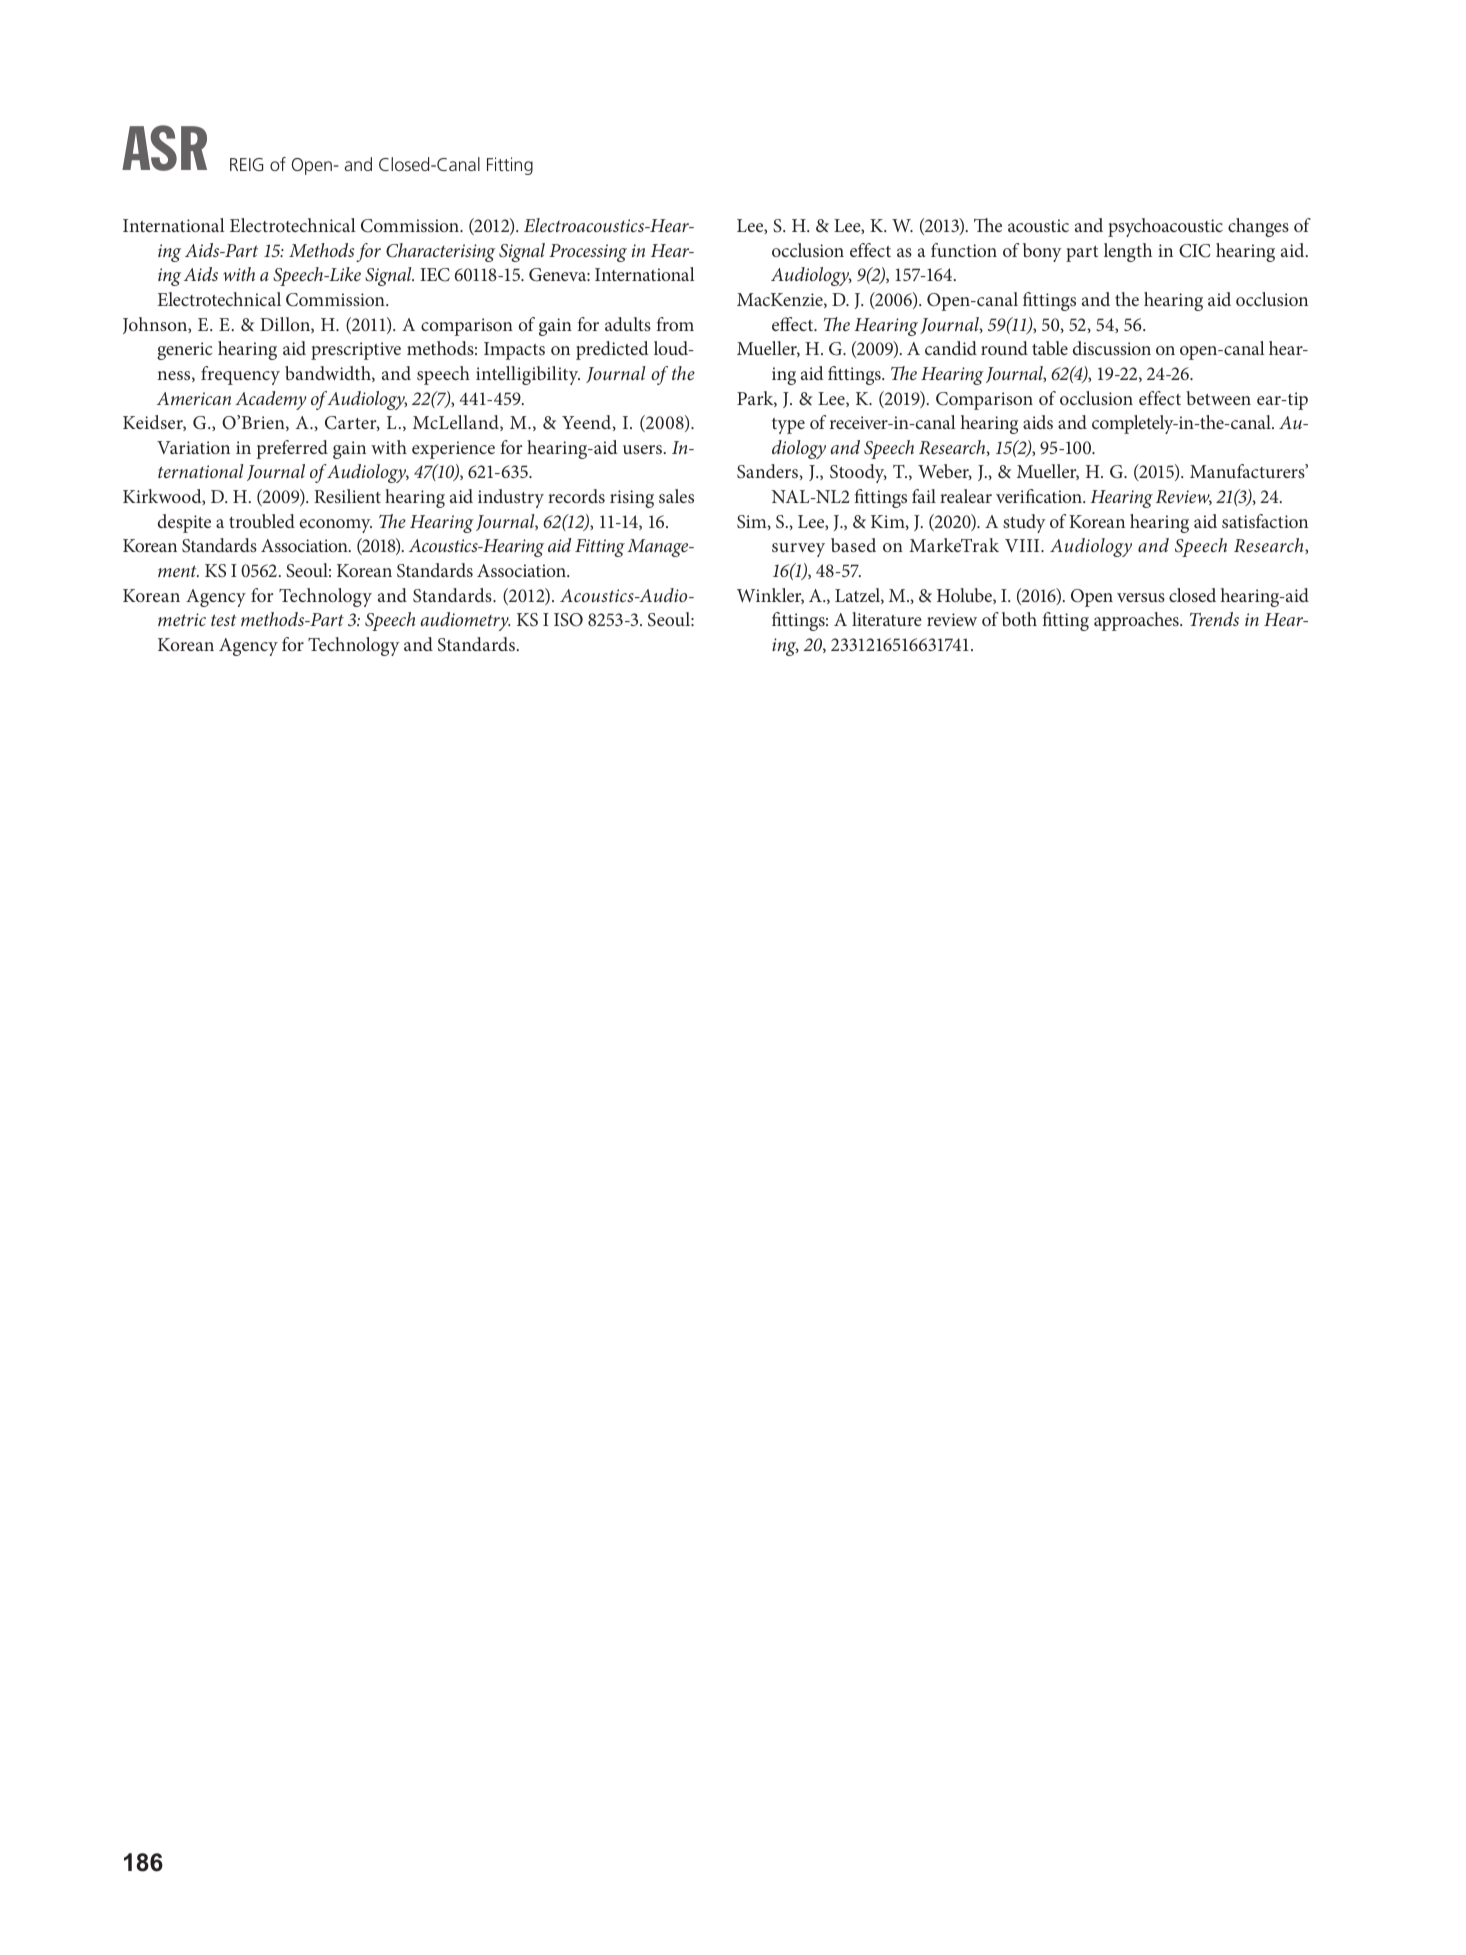 This screenshot has width=1466, height=1955. Describe the element at coordinates (271, 400) in the screenshot. I see `Academy` at that location.
